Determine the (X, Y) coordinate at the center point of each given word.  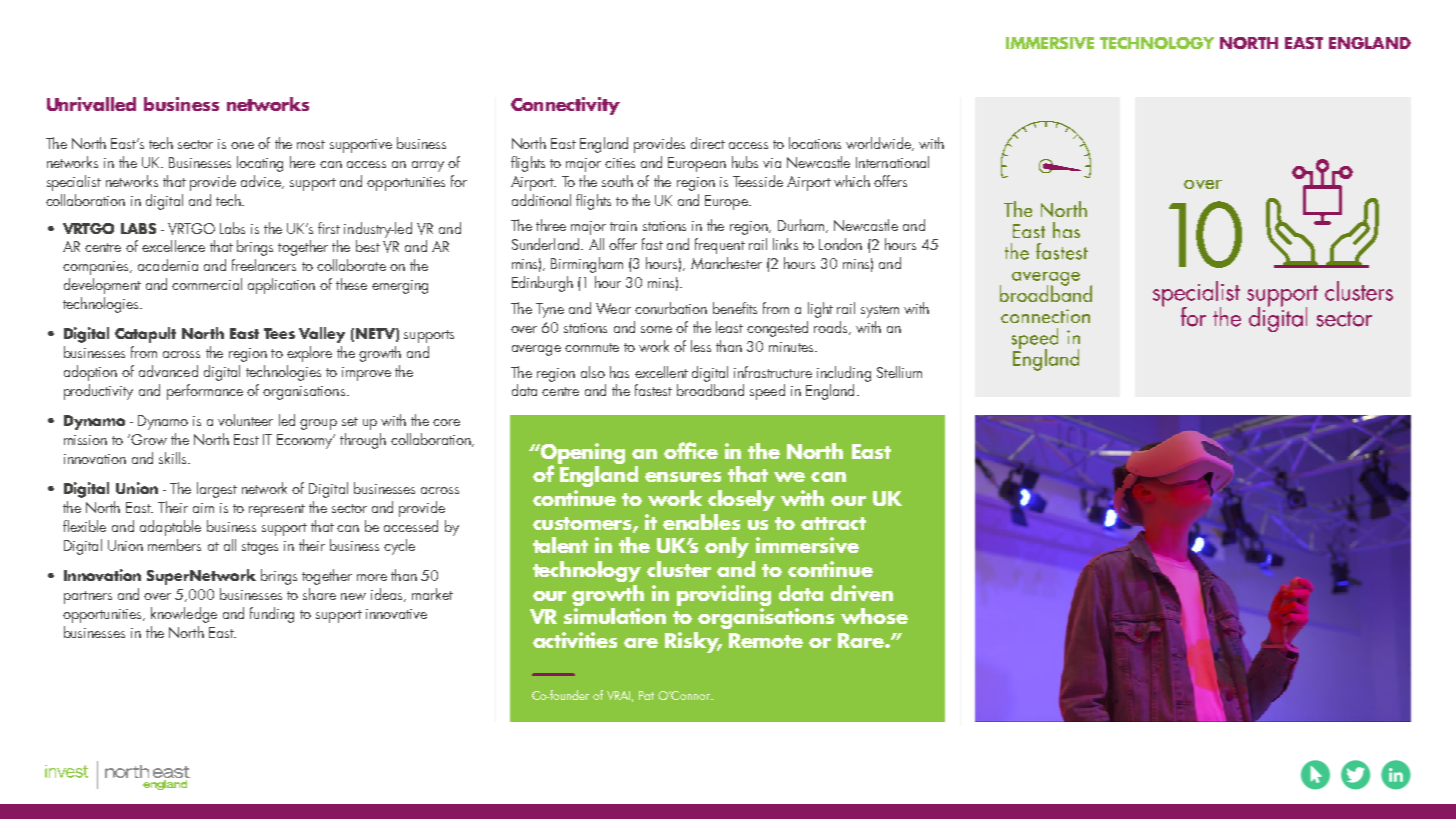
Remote (766, 640)
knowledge (184, 615)
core (446, 422)
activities (575, 640)
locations (815, 143)
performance (205, 392)
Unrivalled (91, 104)
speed (767, 392)
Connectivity (565, 106)
